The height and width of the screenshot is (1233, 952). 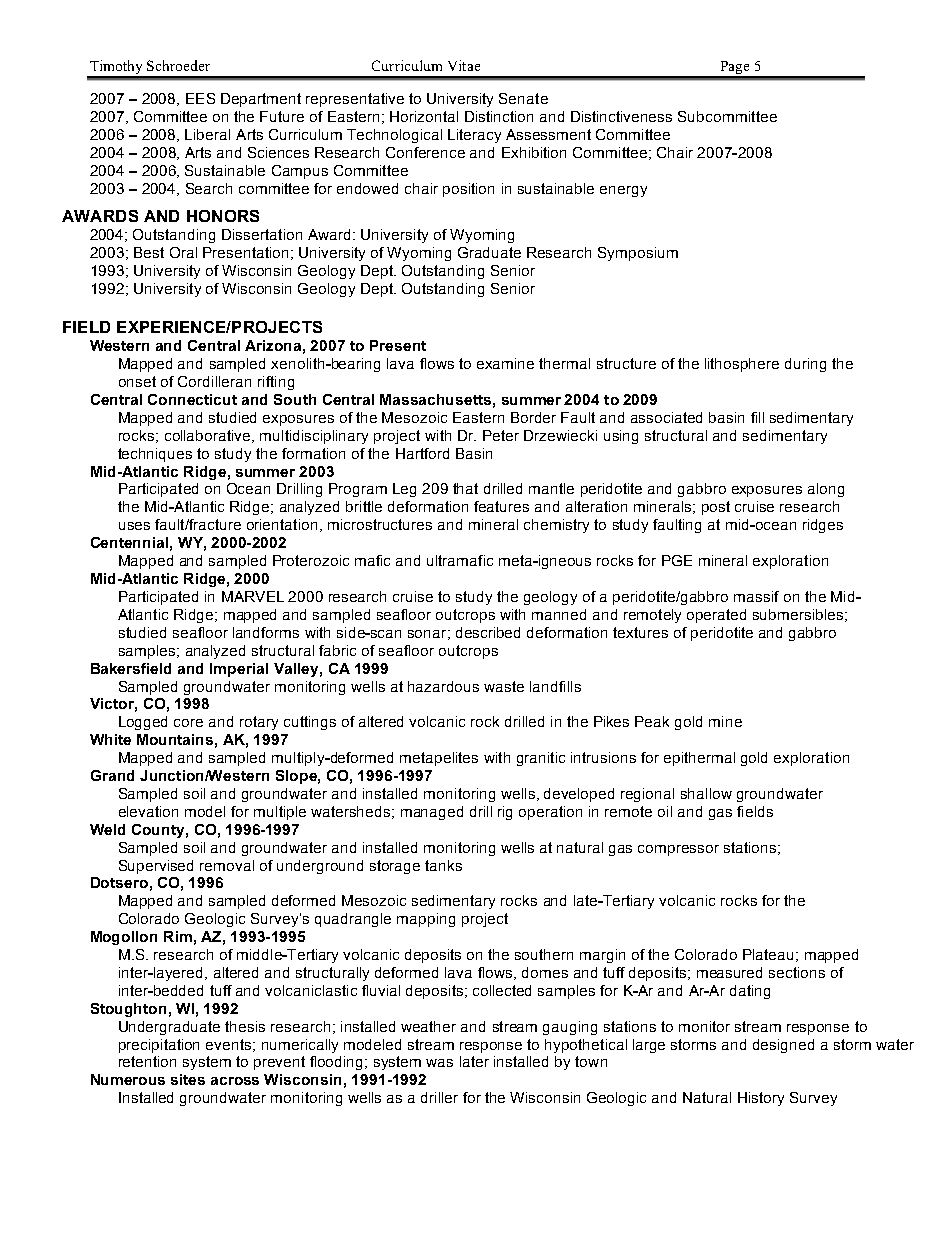 I want to click on hazardous, so click(x=443, y=686).
